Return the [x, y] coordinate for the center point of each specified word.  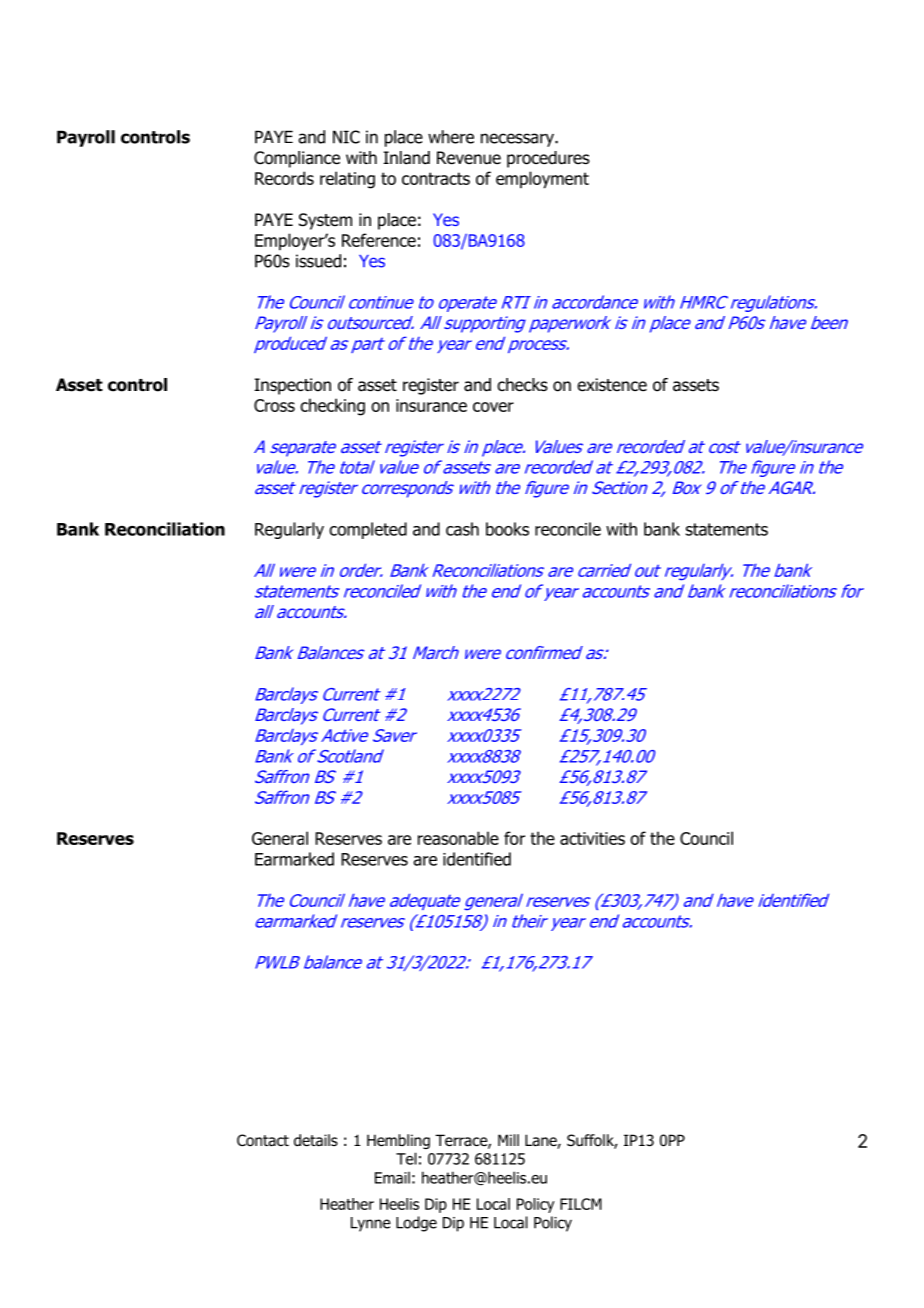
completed [368, 530]
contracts [436, 178]
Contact [263, 1140]
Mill [508, 1140]
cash [462, 529]
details [316, 1140]
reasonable [458, 838]
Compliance [297, 159]
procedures [548, 159]
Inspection [292, 386]
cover [493, 407]
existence [612, 385]
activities [592, 838]
